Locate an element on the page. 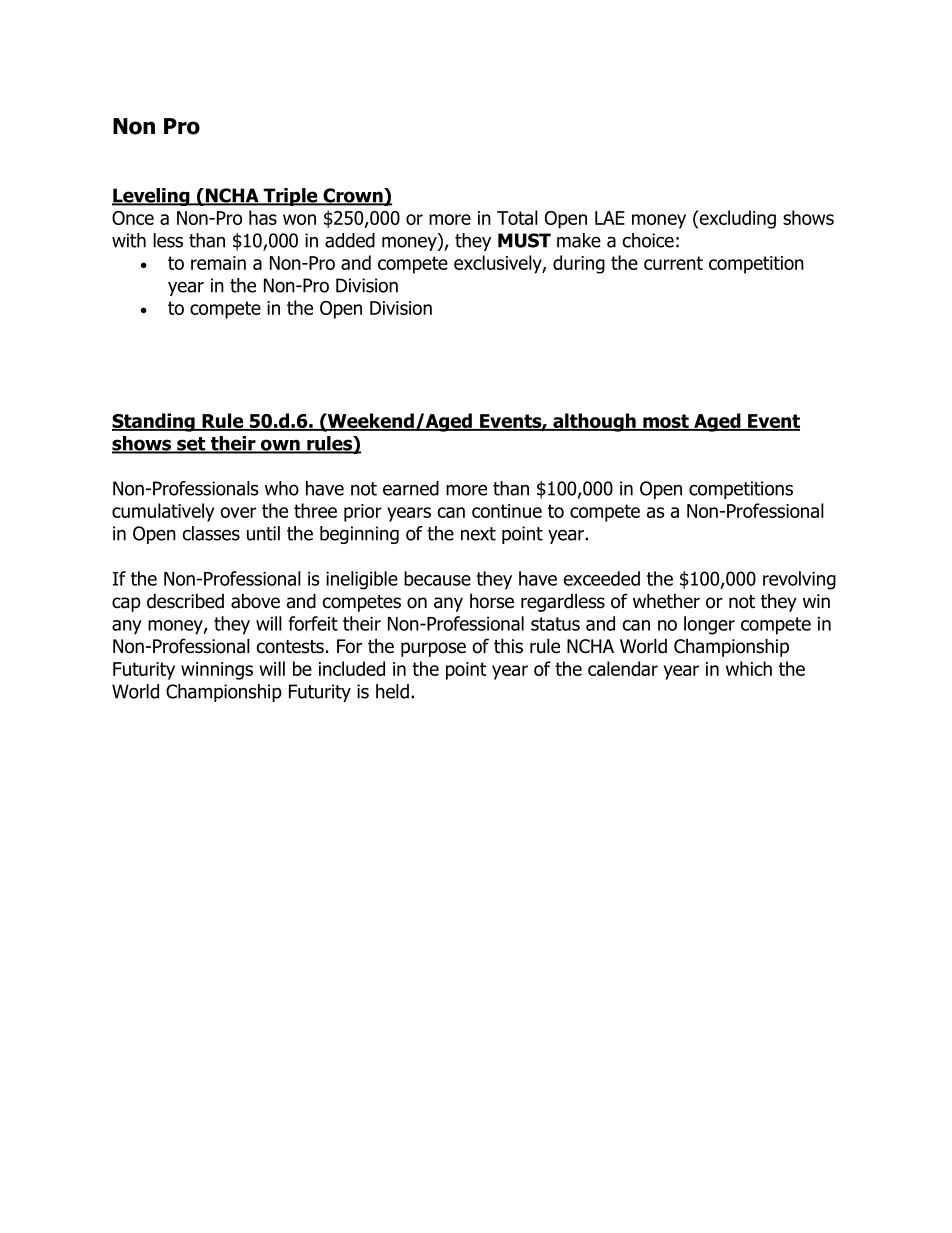  which is located at coordinates (749, 668).
